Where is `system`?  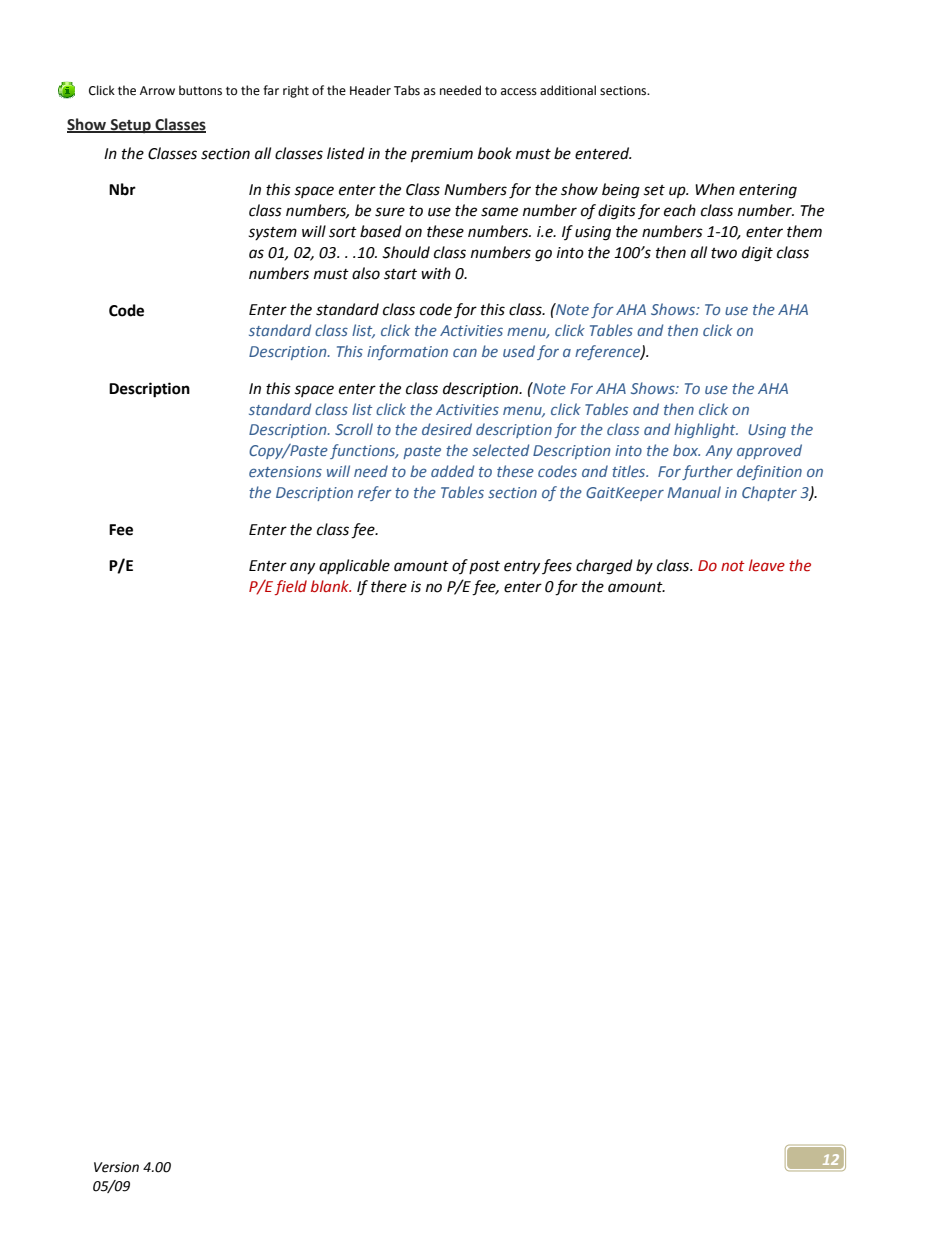 system is located at coordinates (273, 233).
